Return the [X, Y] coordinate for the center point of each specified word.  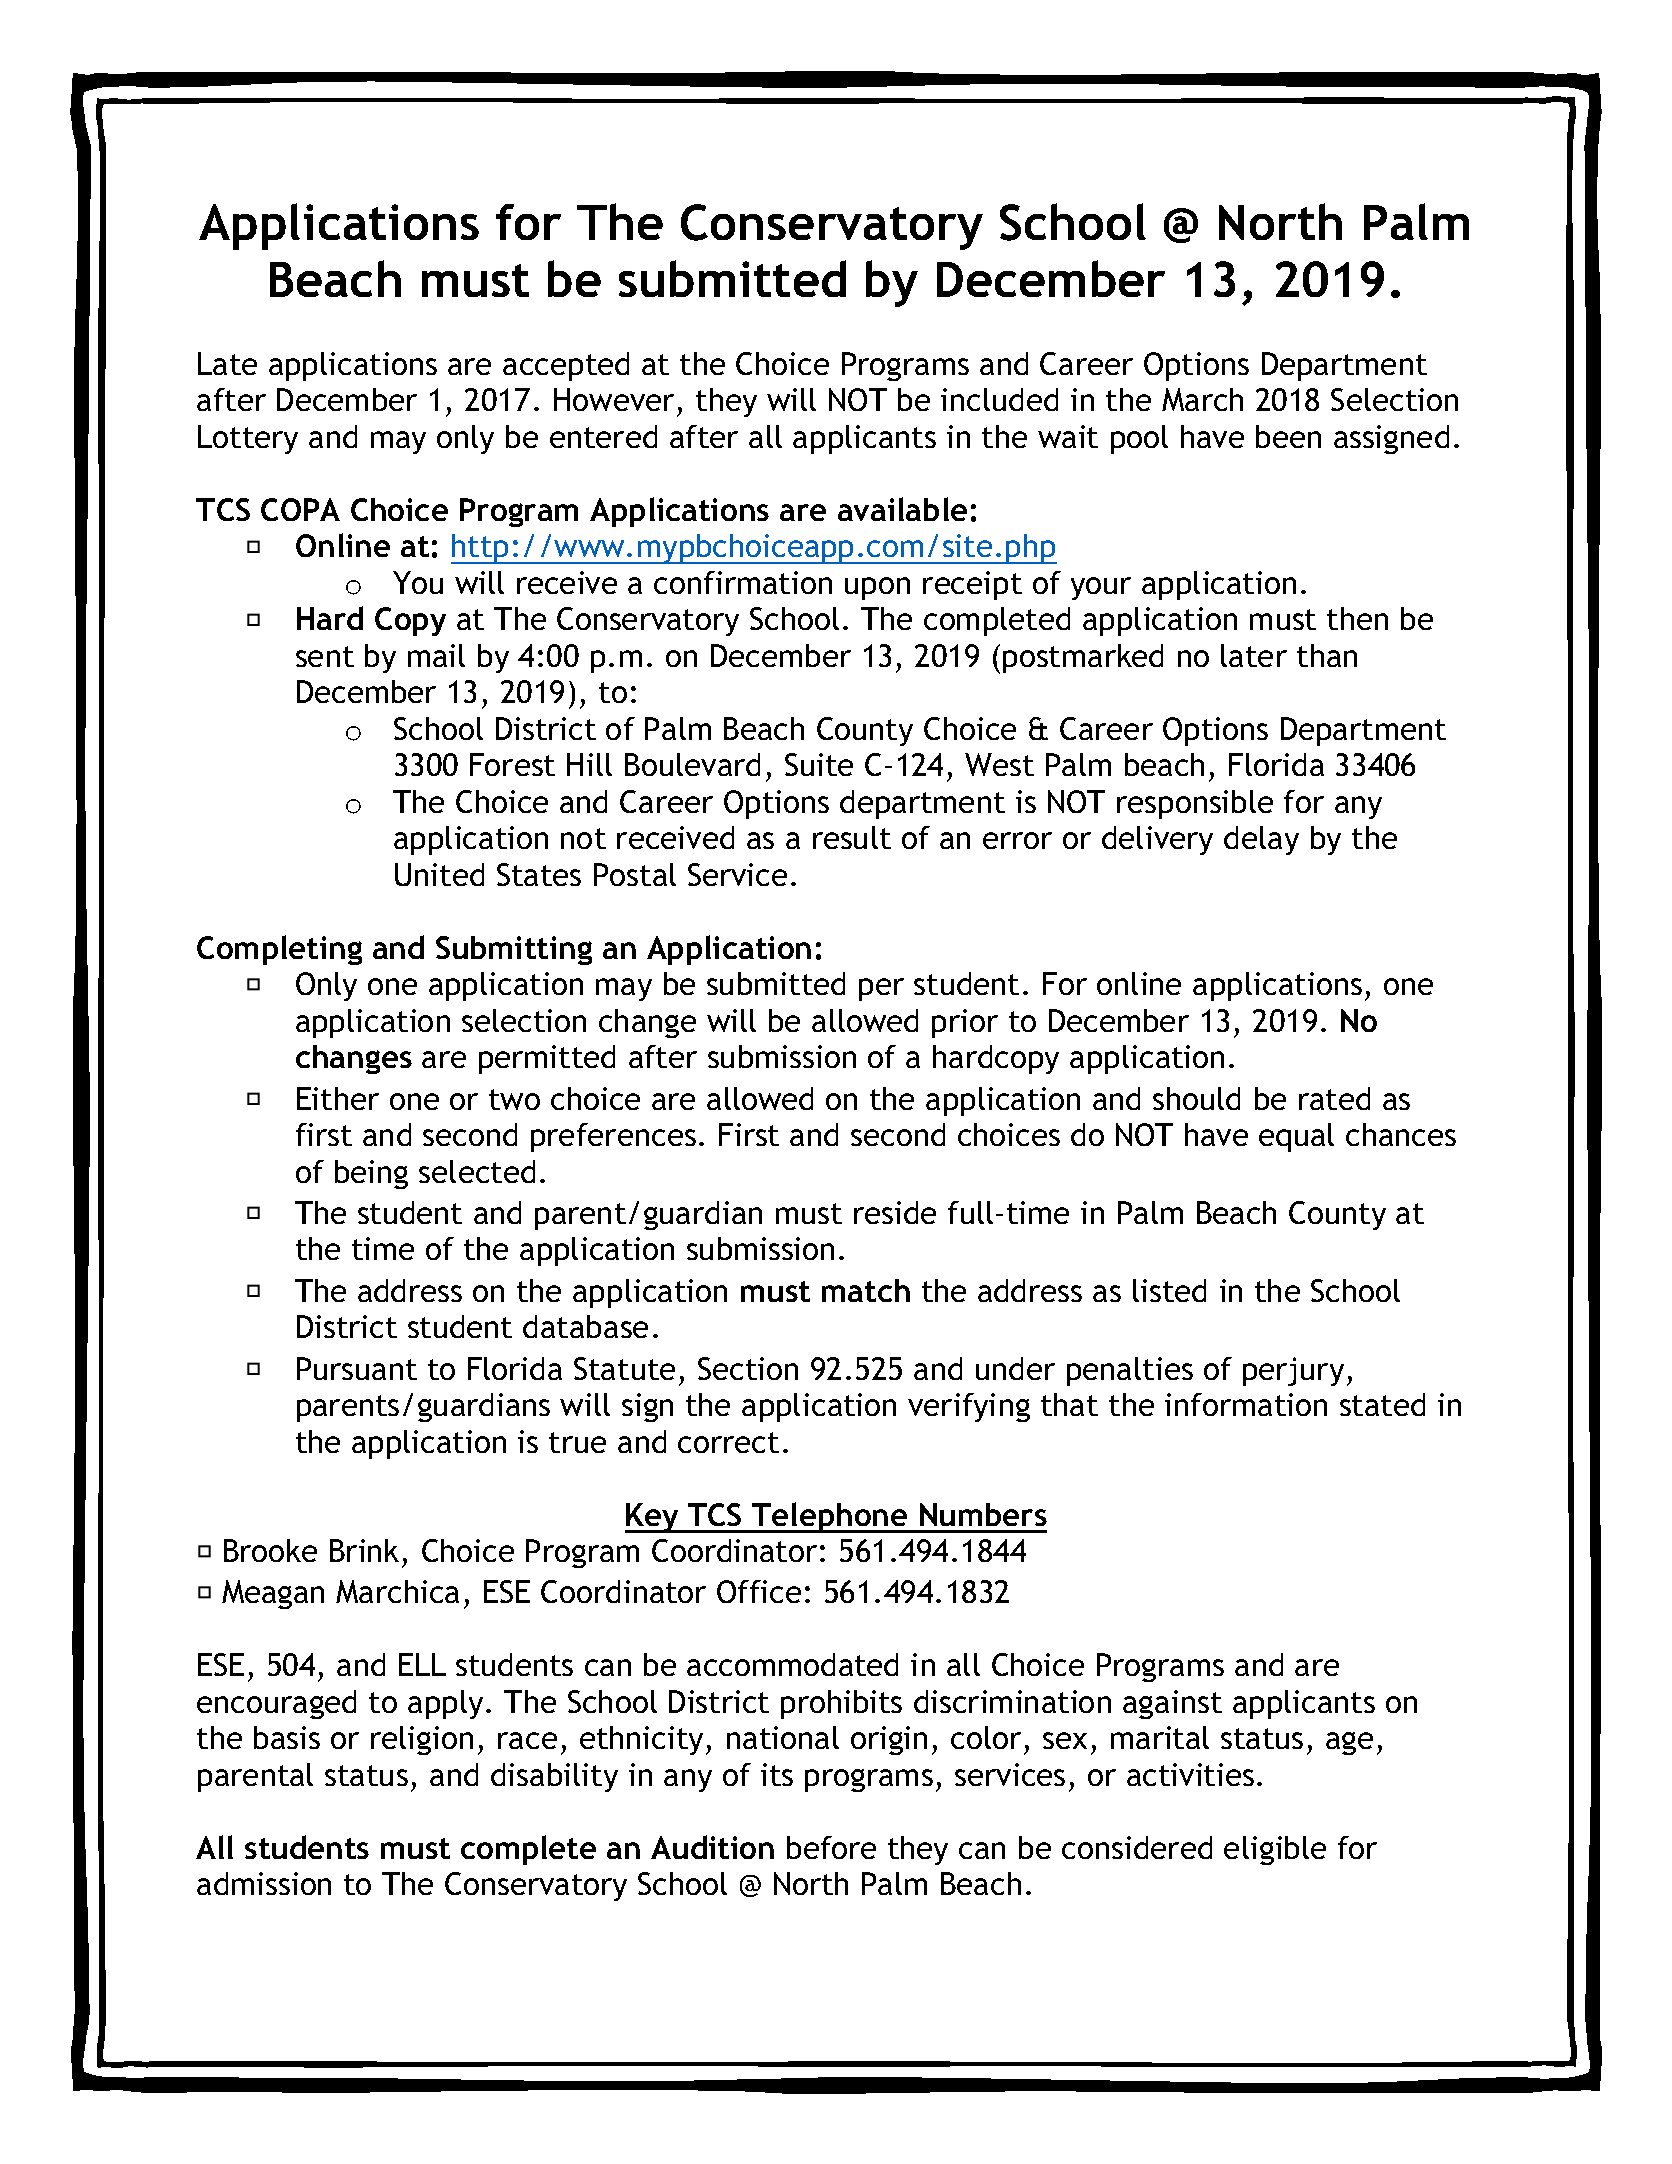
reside [895, 1212]
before [831, 1847]
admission [264, 1883]
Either [338, 1098]
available [902, 509]
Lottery [248, 439]
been [1288, 436]
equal [1296, 1137]
